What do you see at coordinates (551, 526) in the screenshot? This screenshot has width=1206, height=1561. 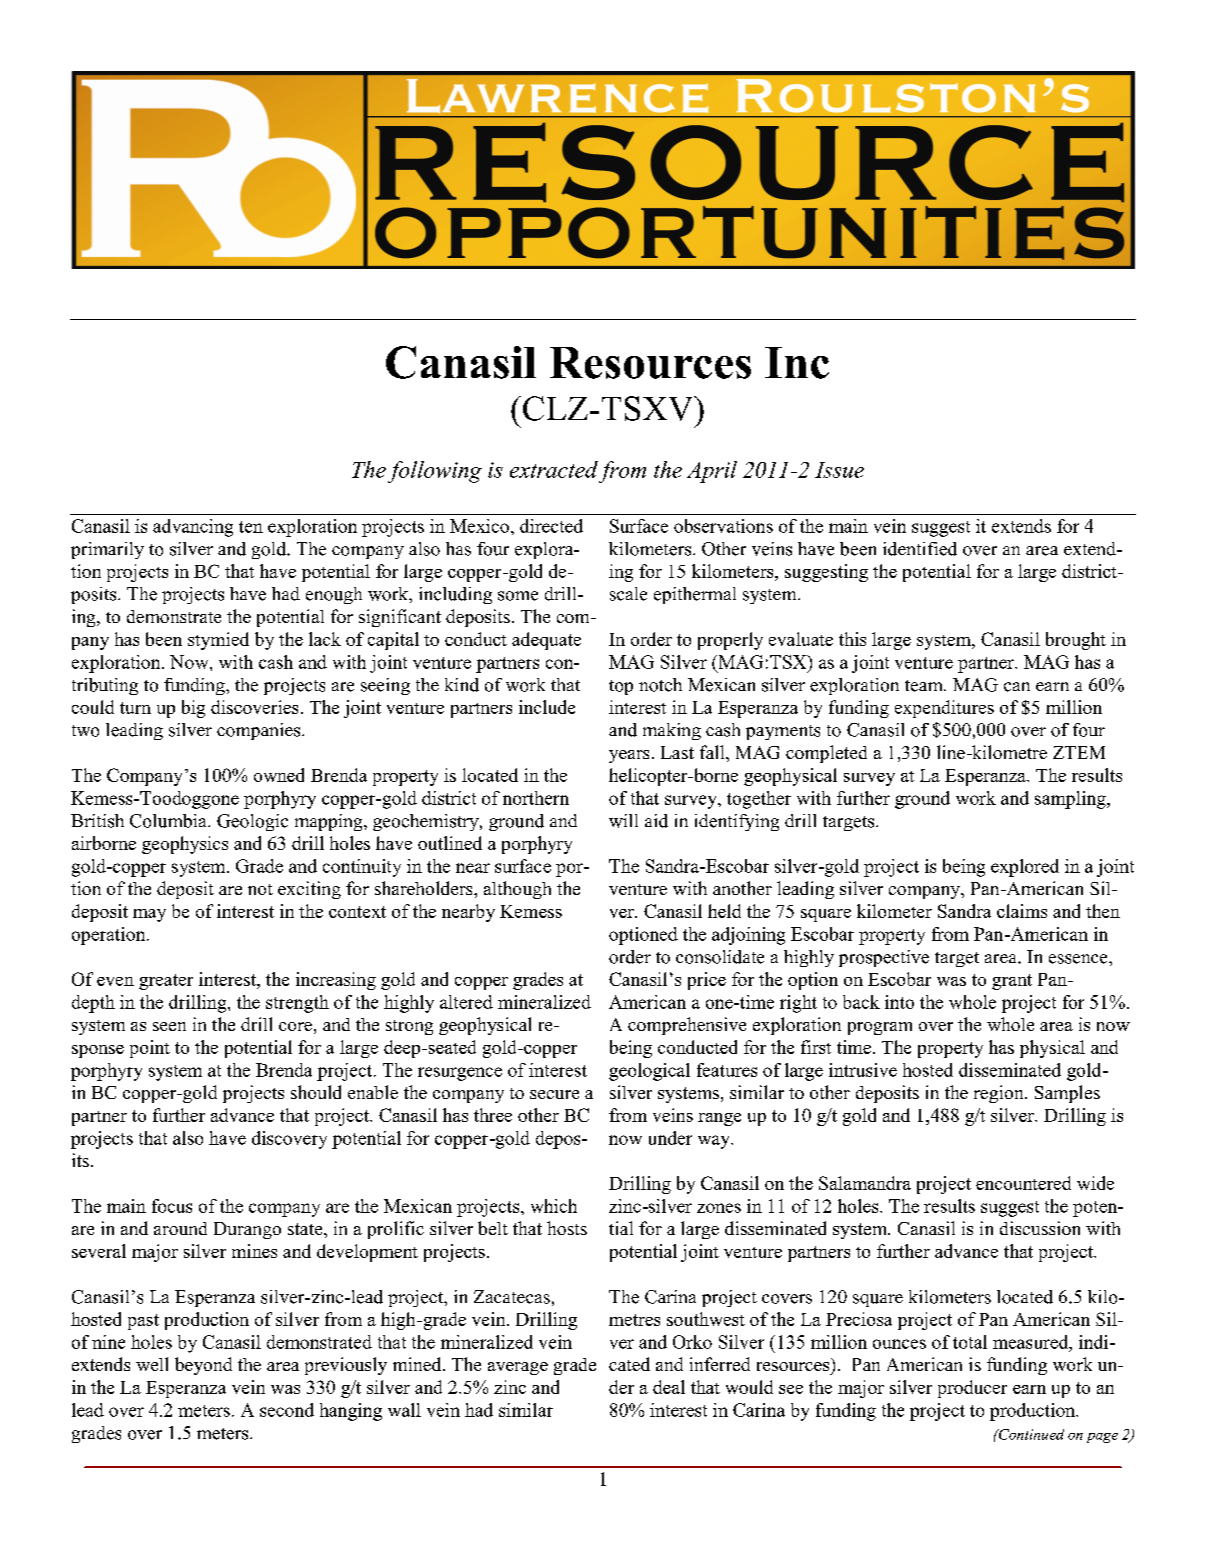 I see `directed` at bounding box center [551, 526].
